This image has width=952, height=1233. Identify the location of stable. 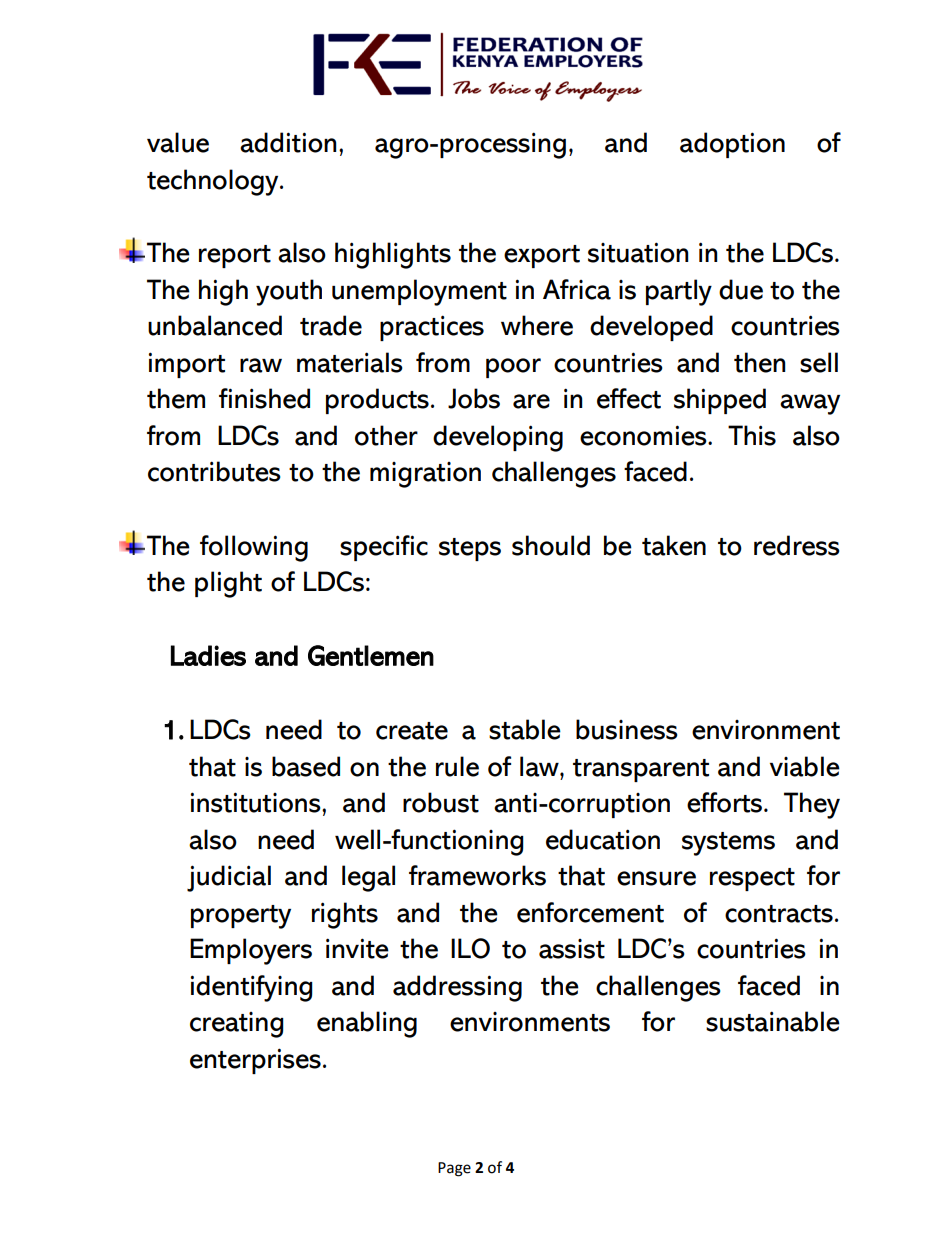
(525, 729).
